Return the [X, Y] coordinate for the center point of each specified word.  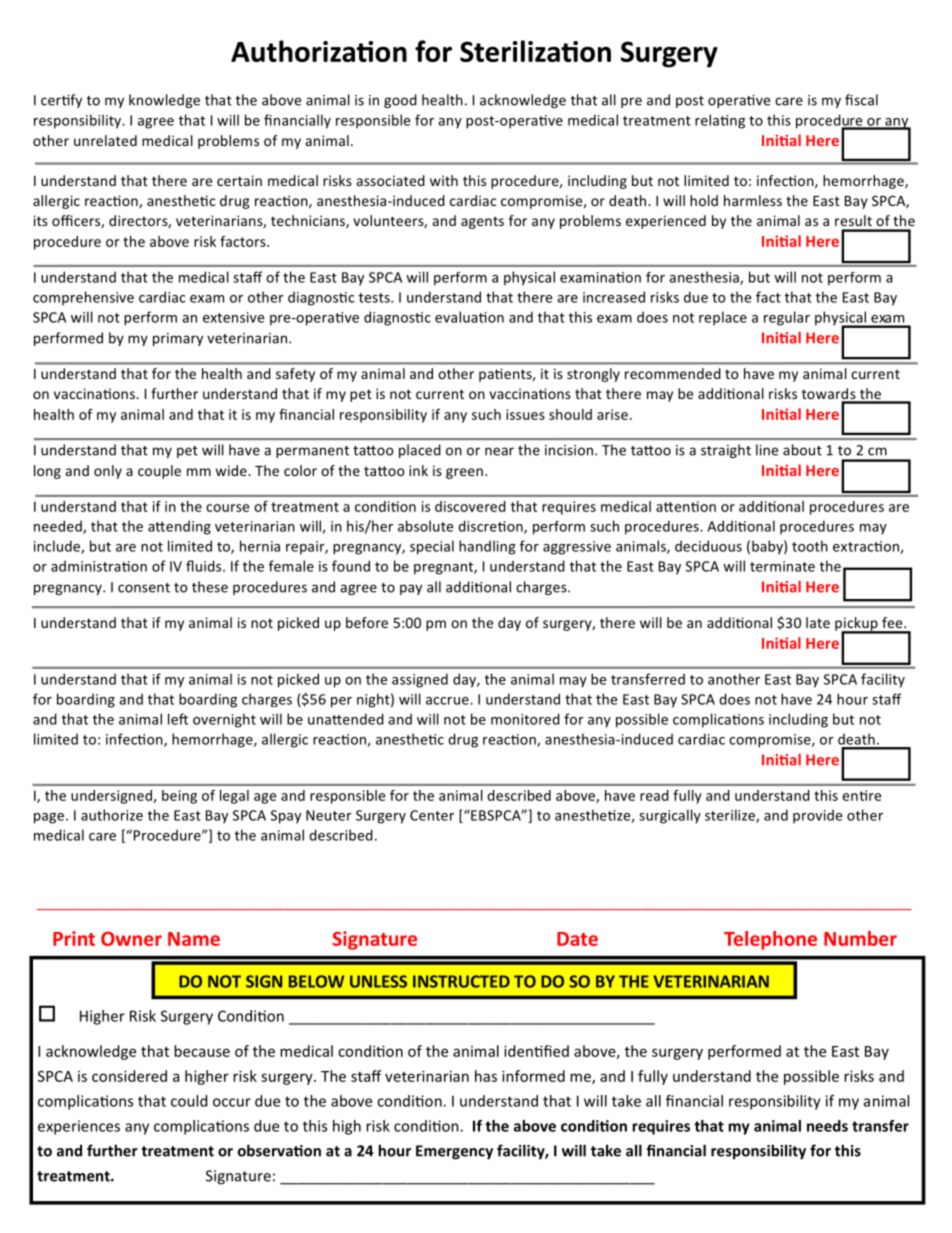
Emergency [454, 1152]
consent [144, 588]
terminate [782, 566]
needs [827, 1126]
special [432, 547]
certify [61, 101]
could [189, 1101]
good [400, 101]
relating [720, 121]
